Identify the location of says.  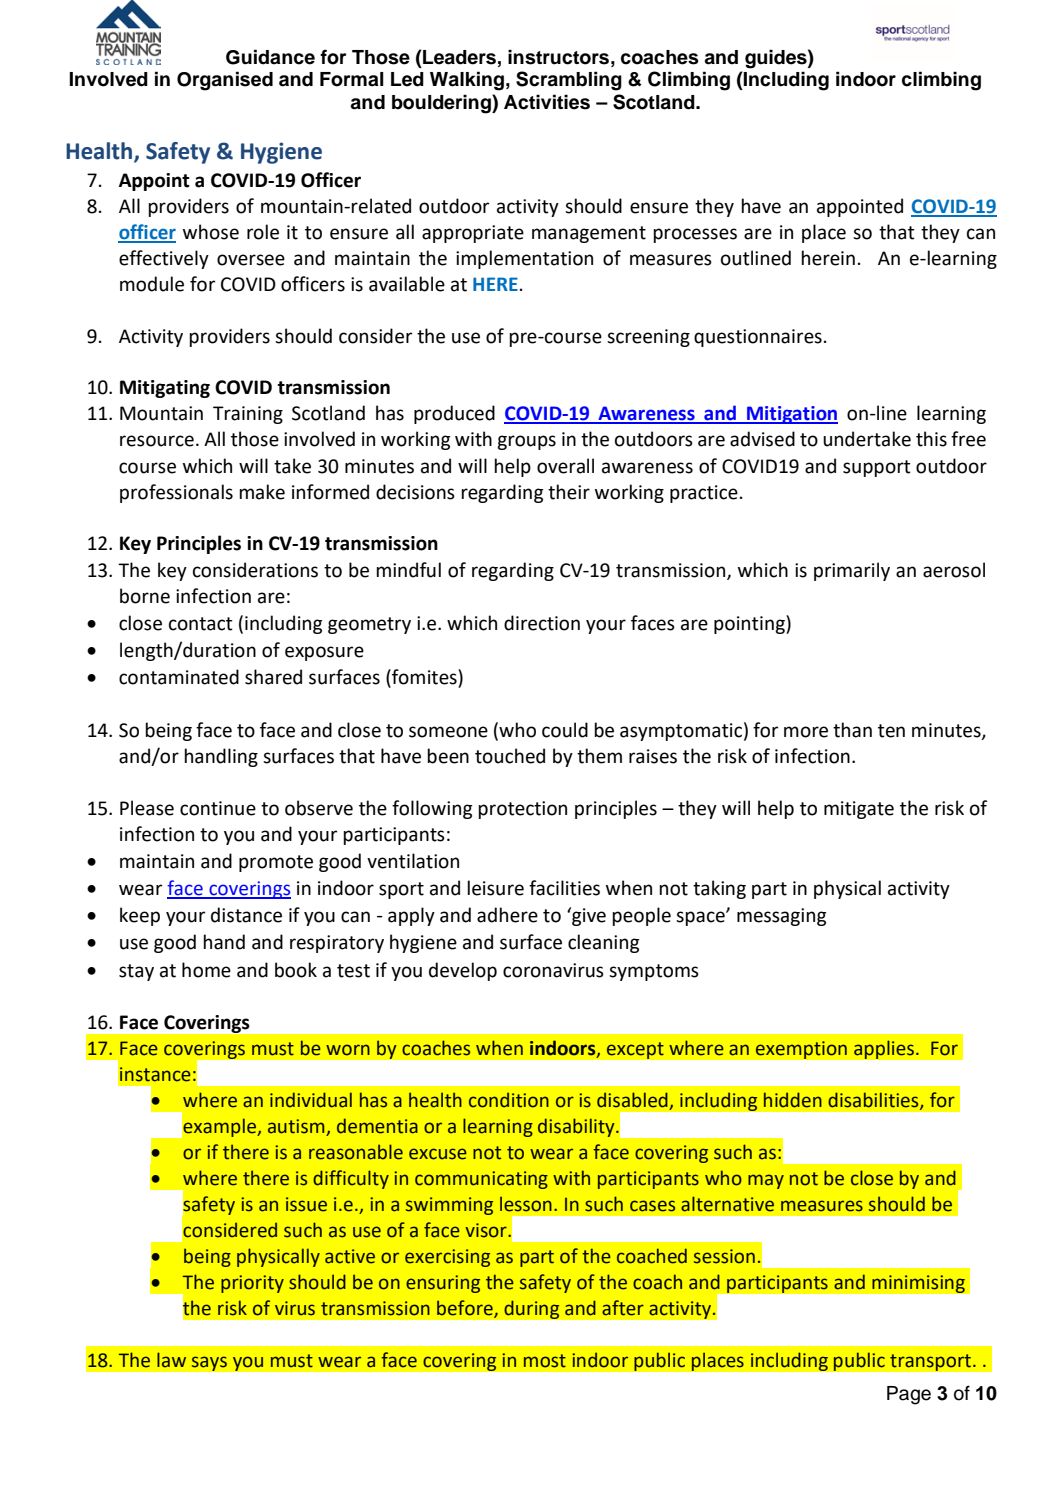
(209, 1363).
